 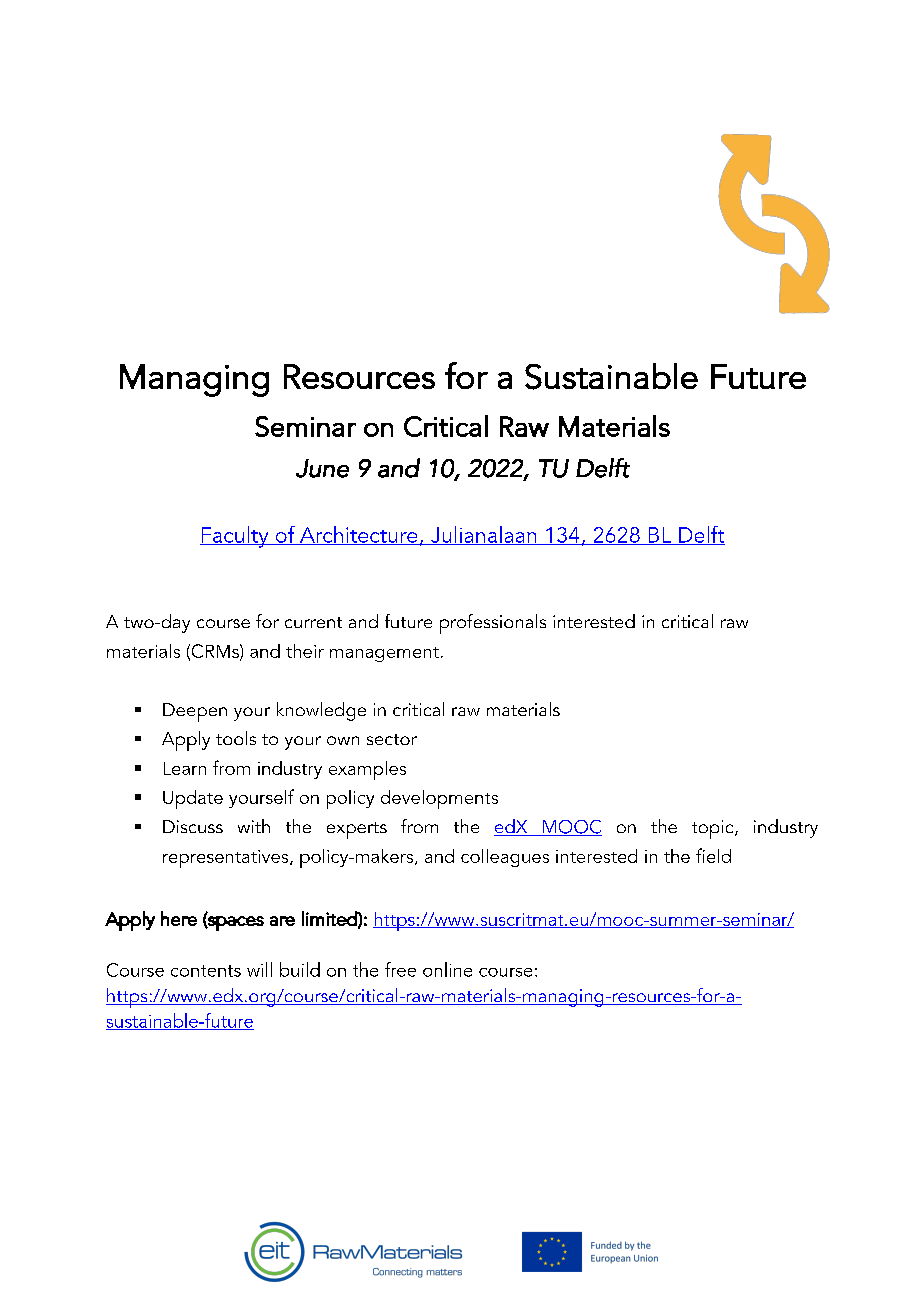 What do you see at coordinates (322, 468) in the screenshot?
I see `June` at bounding box center [322, 468].
